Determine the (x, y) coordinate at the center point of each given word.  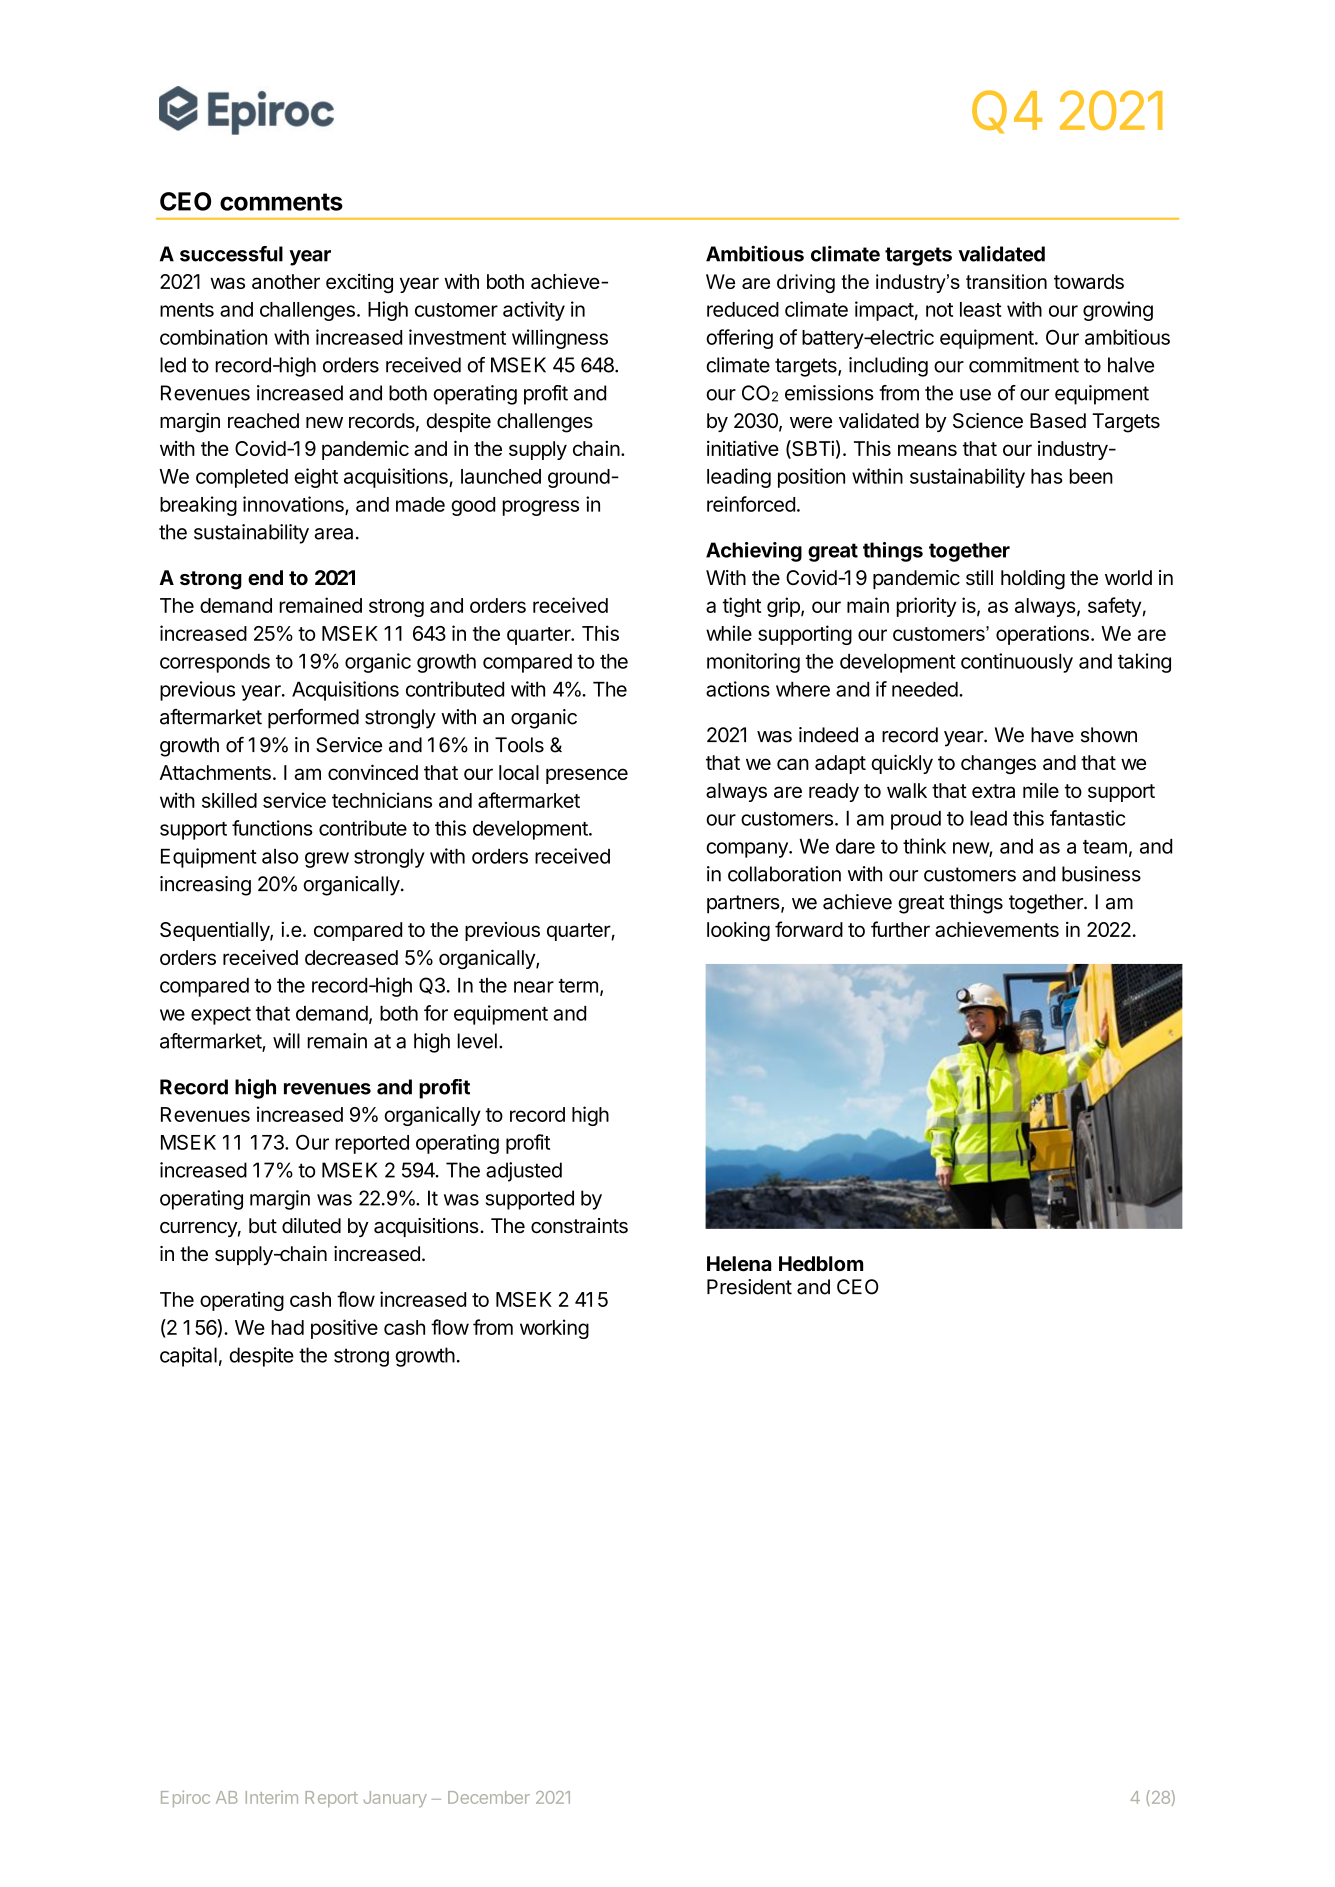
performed (313, 718)
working (554, 1329)
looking (738, 931)
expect (221, 1016)
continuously (1017, 663)
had (287, 1327)
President (749, 1287)
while (729, 633)
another (286, 281)
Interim (272, 1797)
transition (1006, 281)
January (395, 1799)
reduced (743, 309)
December (489, 1797)
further (900, 929)
